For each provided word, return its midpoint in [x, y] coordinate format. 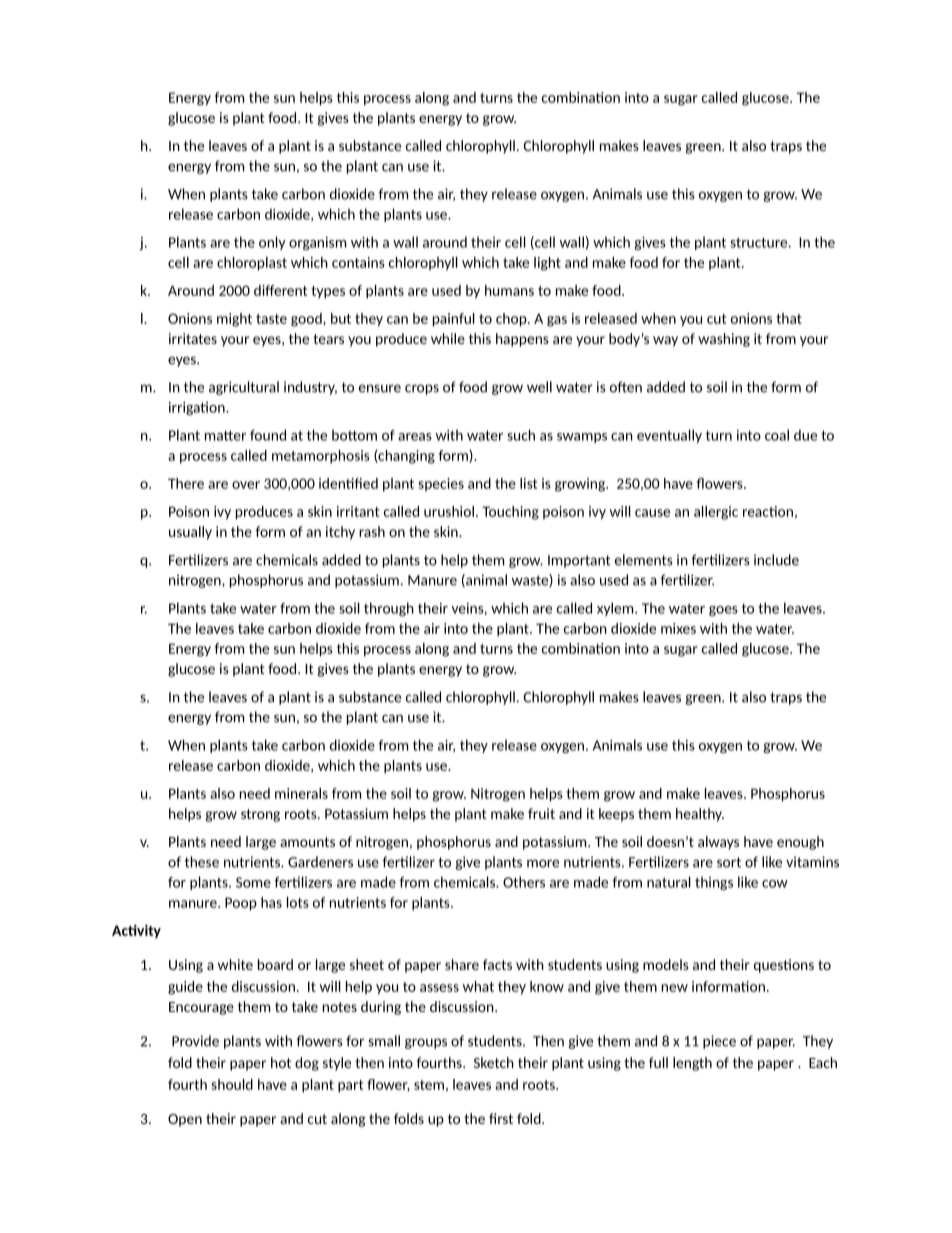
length [692, 1064]
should [232, 1084]
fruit [541, 813]
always [718, 843]
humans [509, 290]
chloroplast [252, 264]
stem [429, 1085]
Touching [510, 513]
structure [760, 242]
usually [190, 533]
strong [260, 815]
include [776, 560]
